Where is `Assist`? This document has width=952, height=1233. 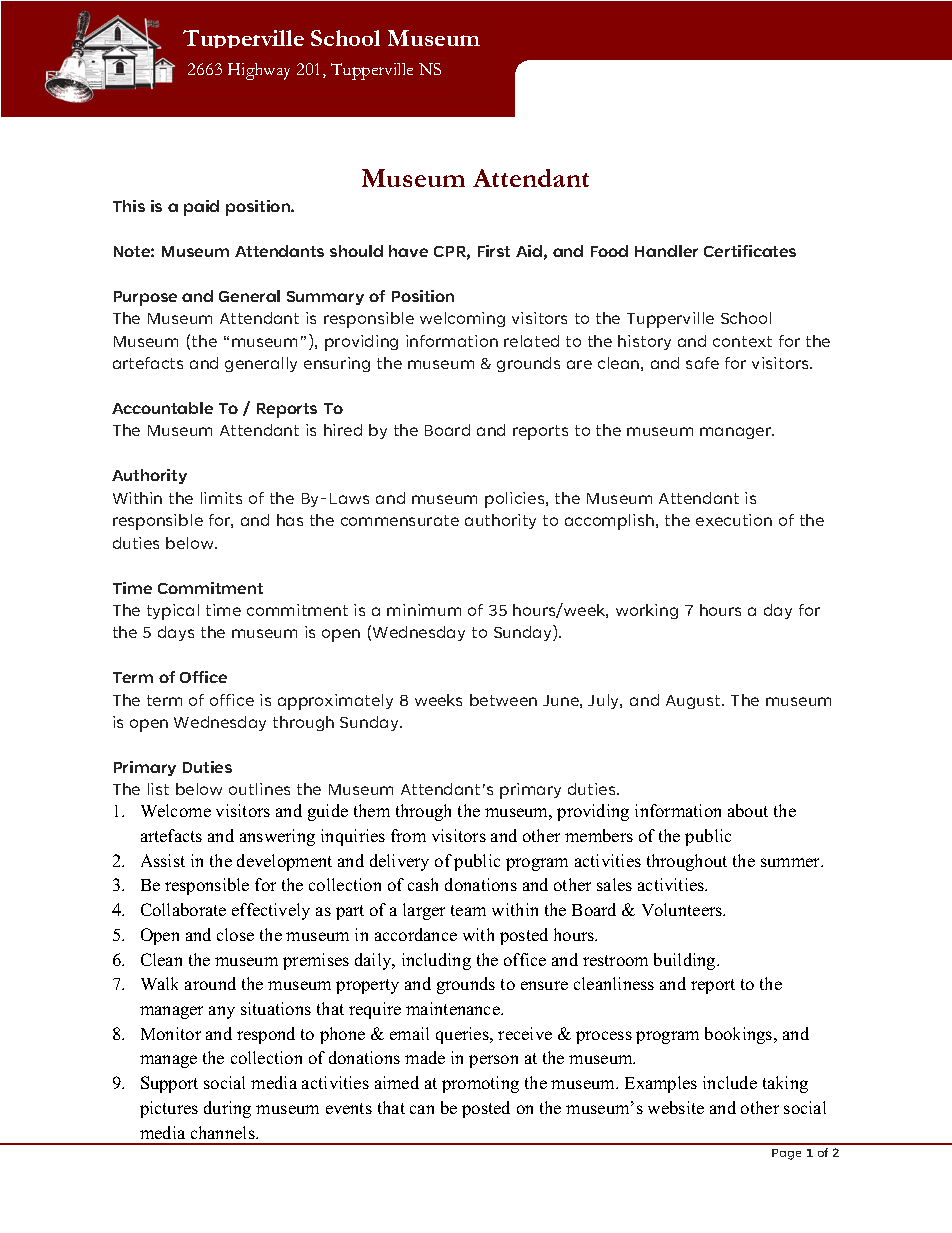
Assist is located at coordinates (163, 860).
